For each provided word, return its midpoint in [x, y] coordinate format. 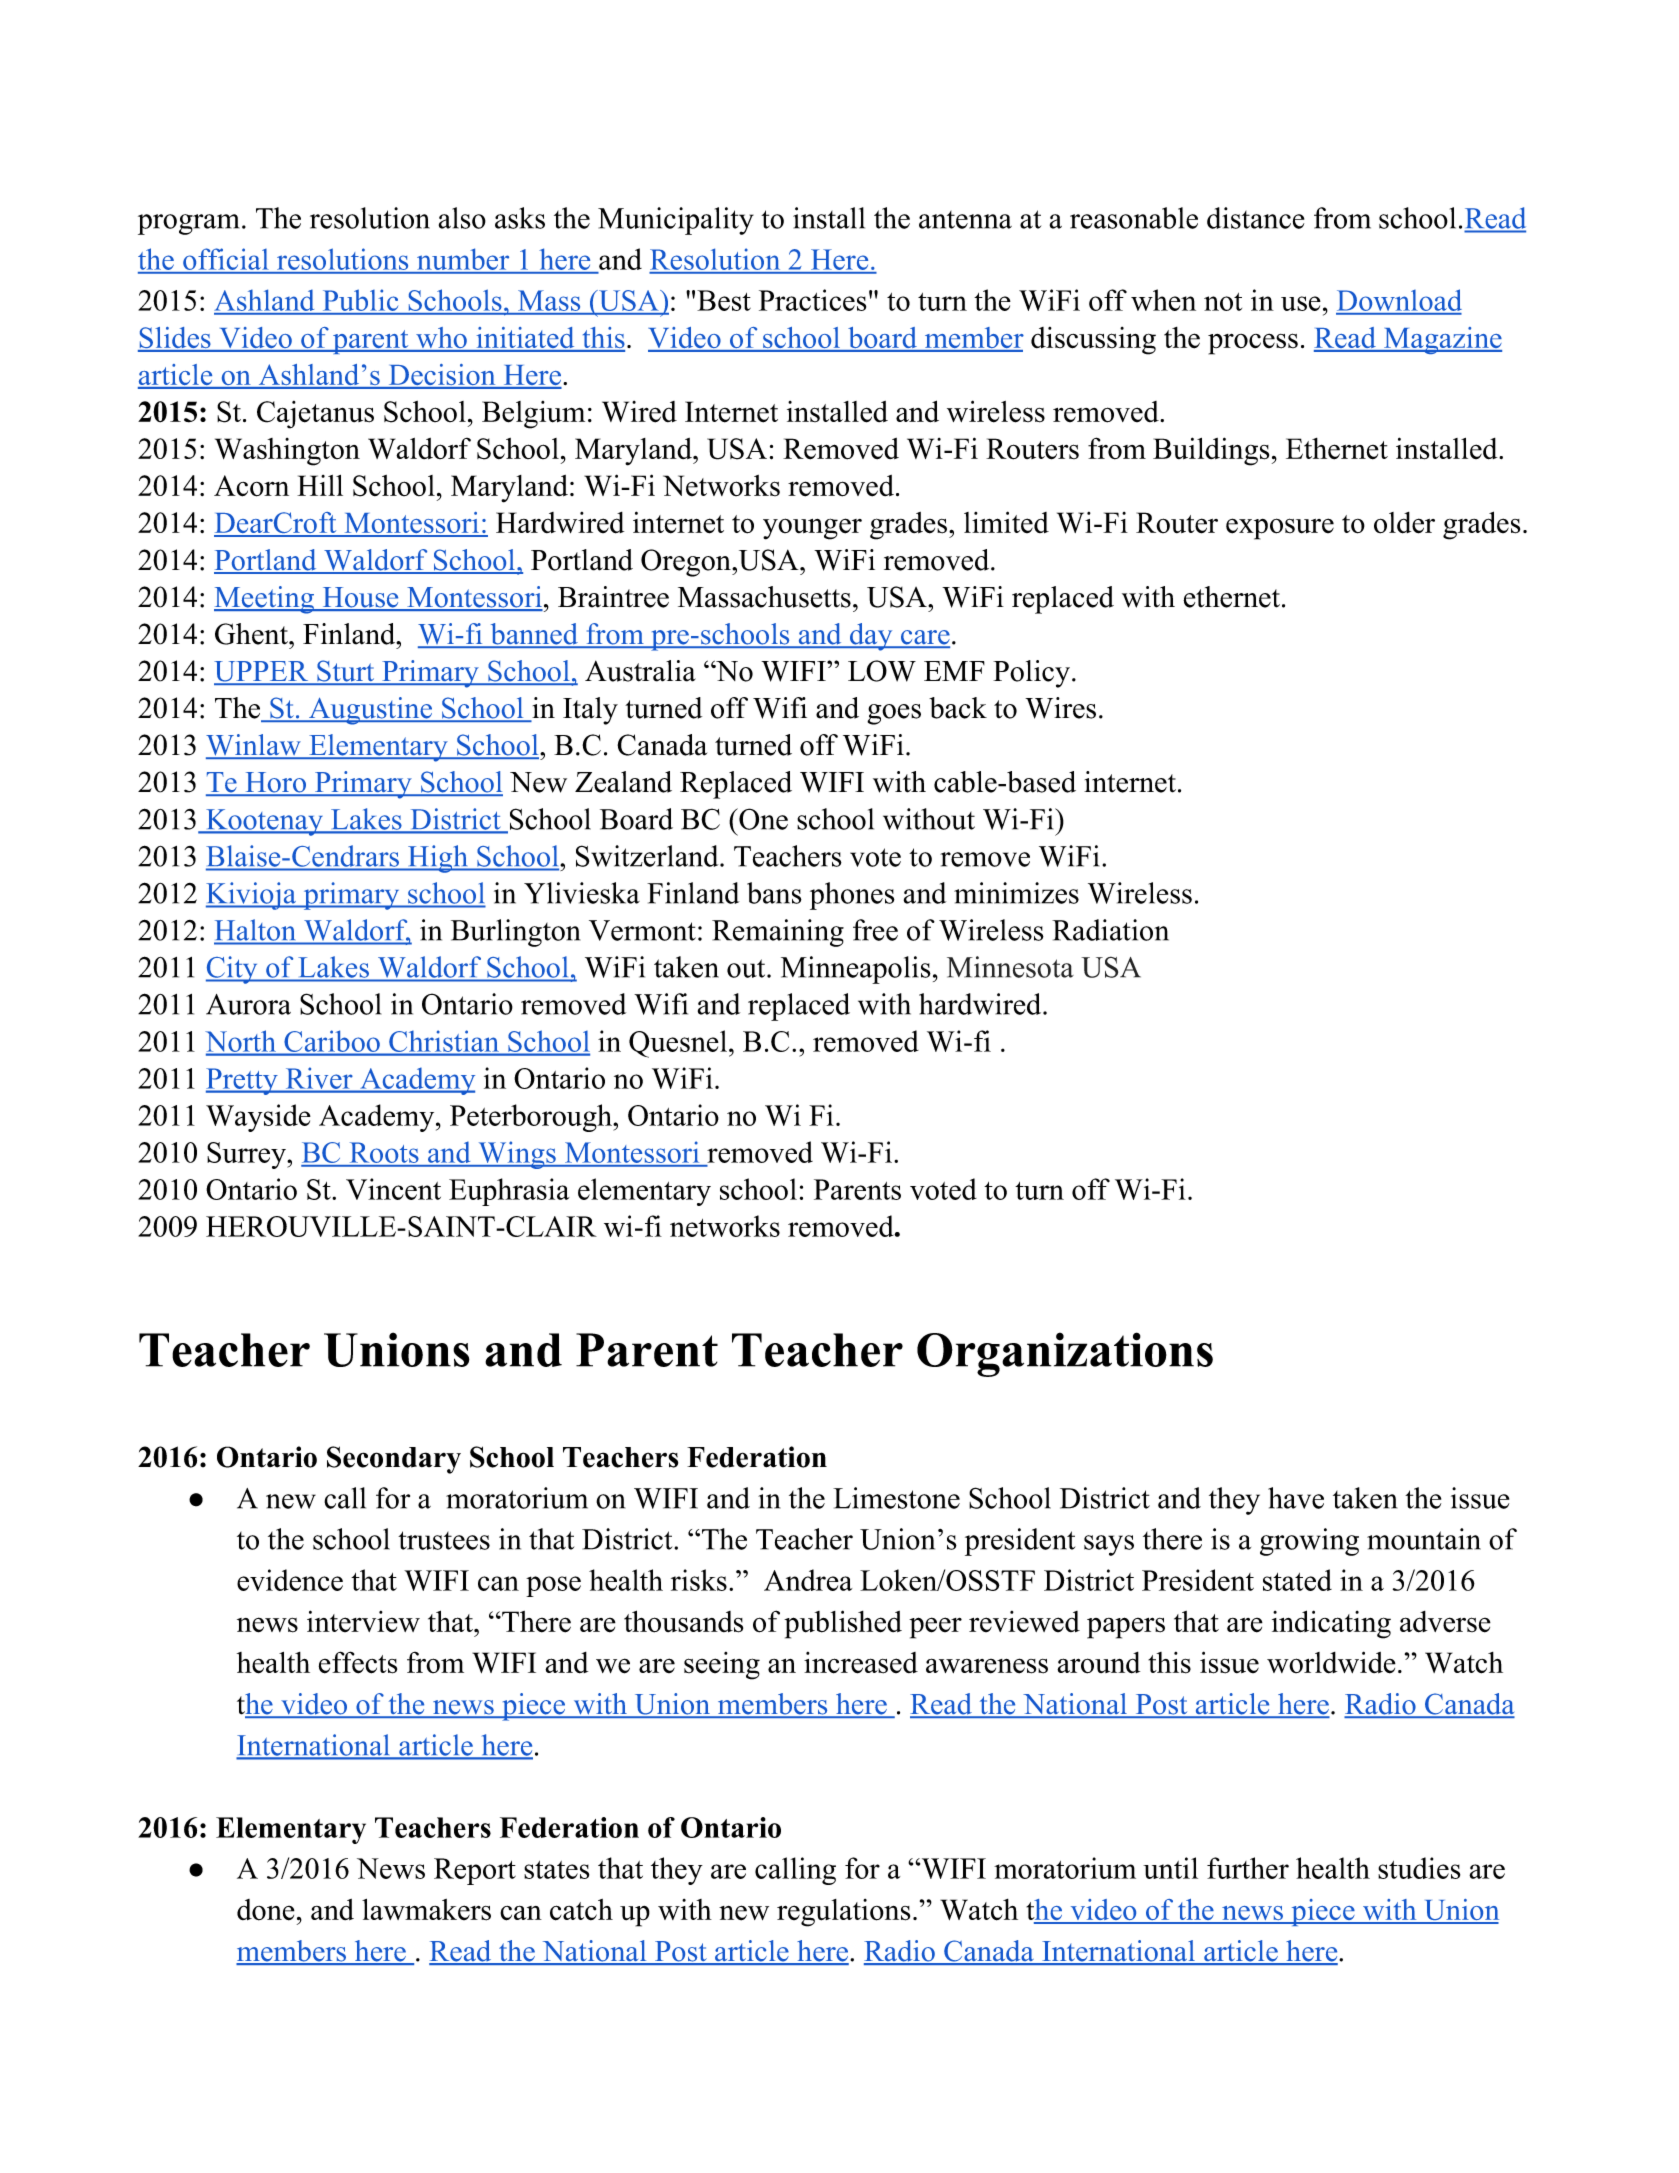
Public [360, 301]
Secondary [394, 1460]
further [1248, 1868]
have [1296, 1498]
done [266, 1910]
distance [1255, 218]
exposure [1280, 529]
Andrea [808, 1580]
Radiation [1110, 930]
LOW [882, 671]
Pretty [243, 1081]
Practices [812, 300]
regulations [843, 1913]
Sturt [346, 672]
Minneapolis [856, 970]
